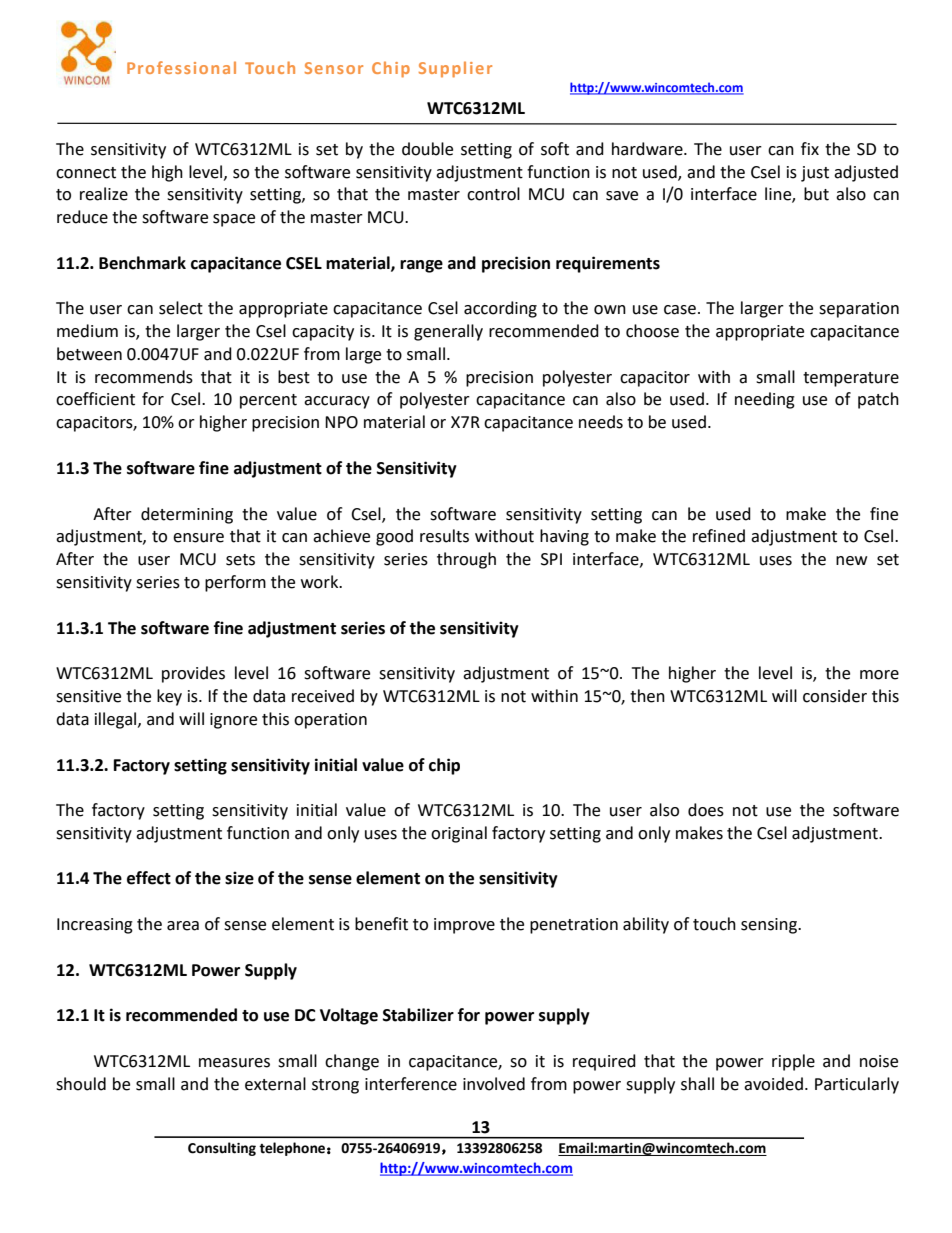 The width and height of the screenshot is (952, 1233). I want to click on original, so click(459, 834).
